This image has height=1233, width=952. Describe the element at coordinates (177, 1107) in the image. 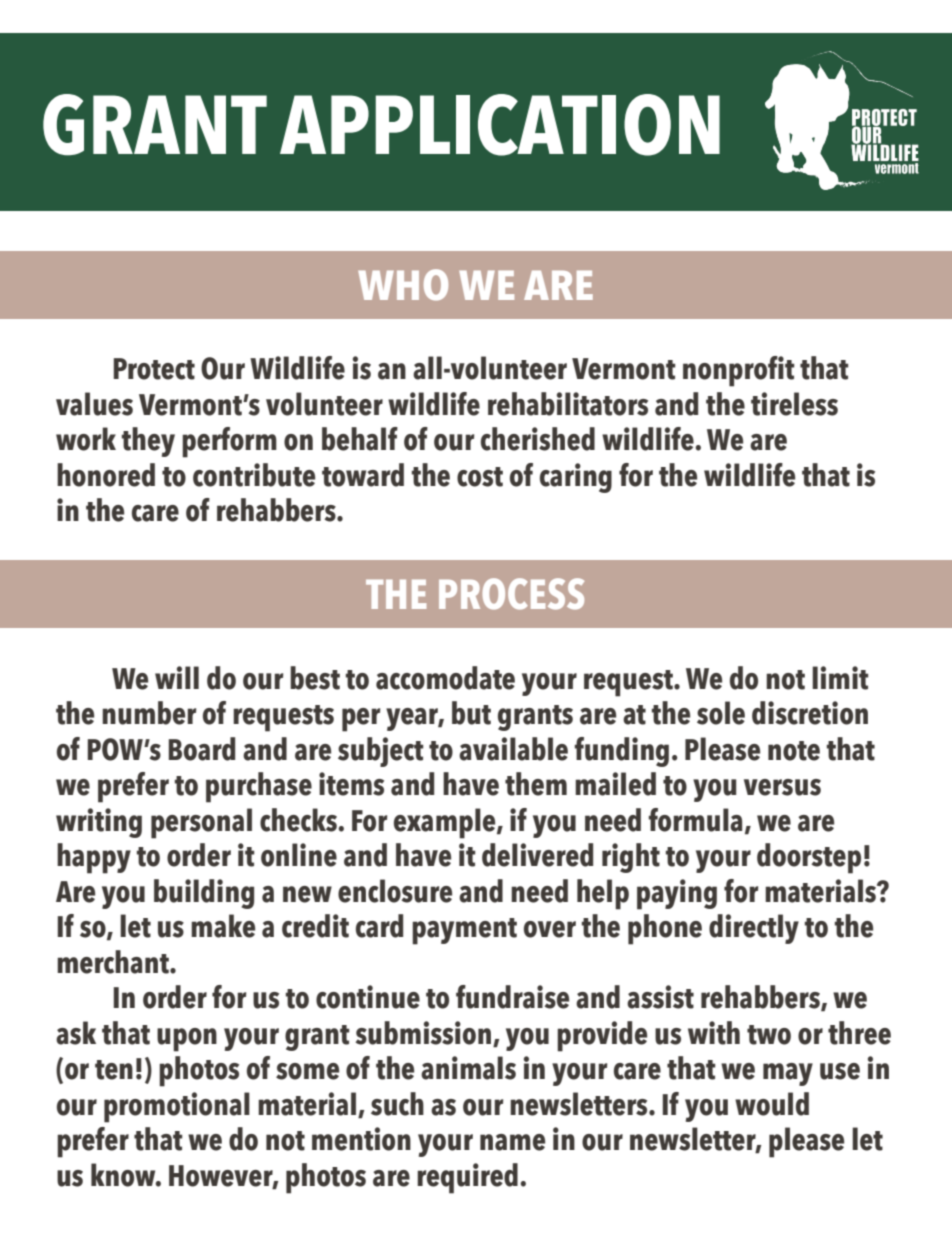

I see `promotional` at that location.
